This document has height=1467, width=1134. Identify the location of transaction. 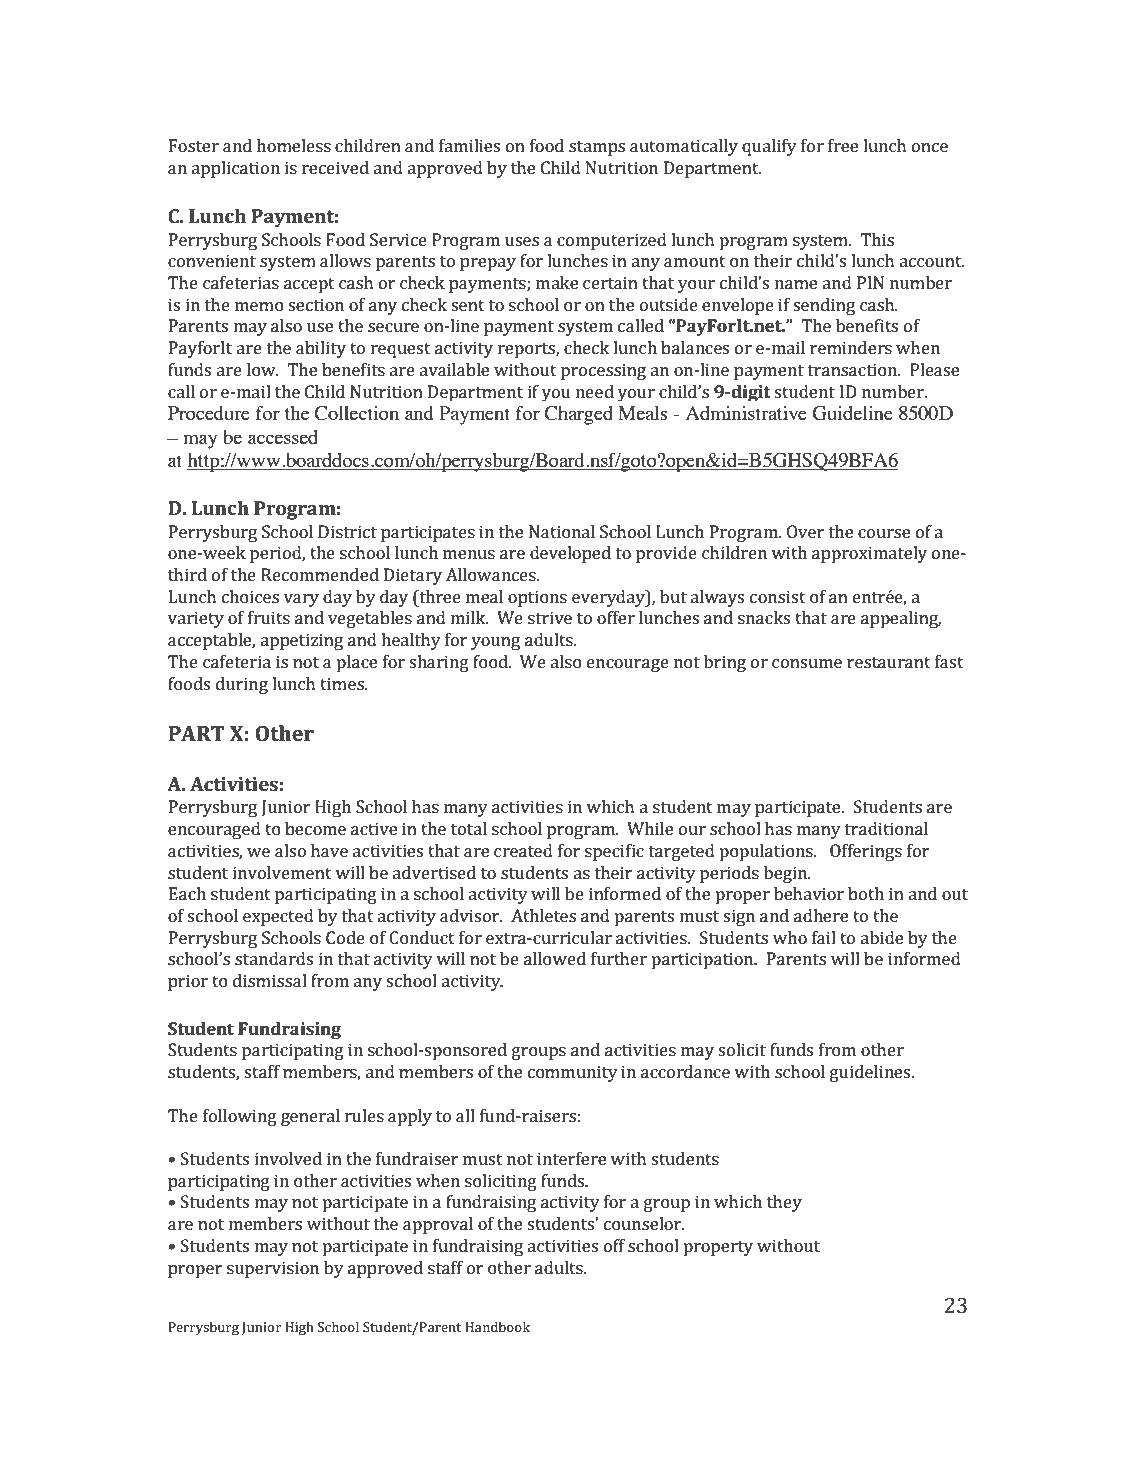
(853, 369).
